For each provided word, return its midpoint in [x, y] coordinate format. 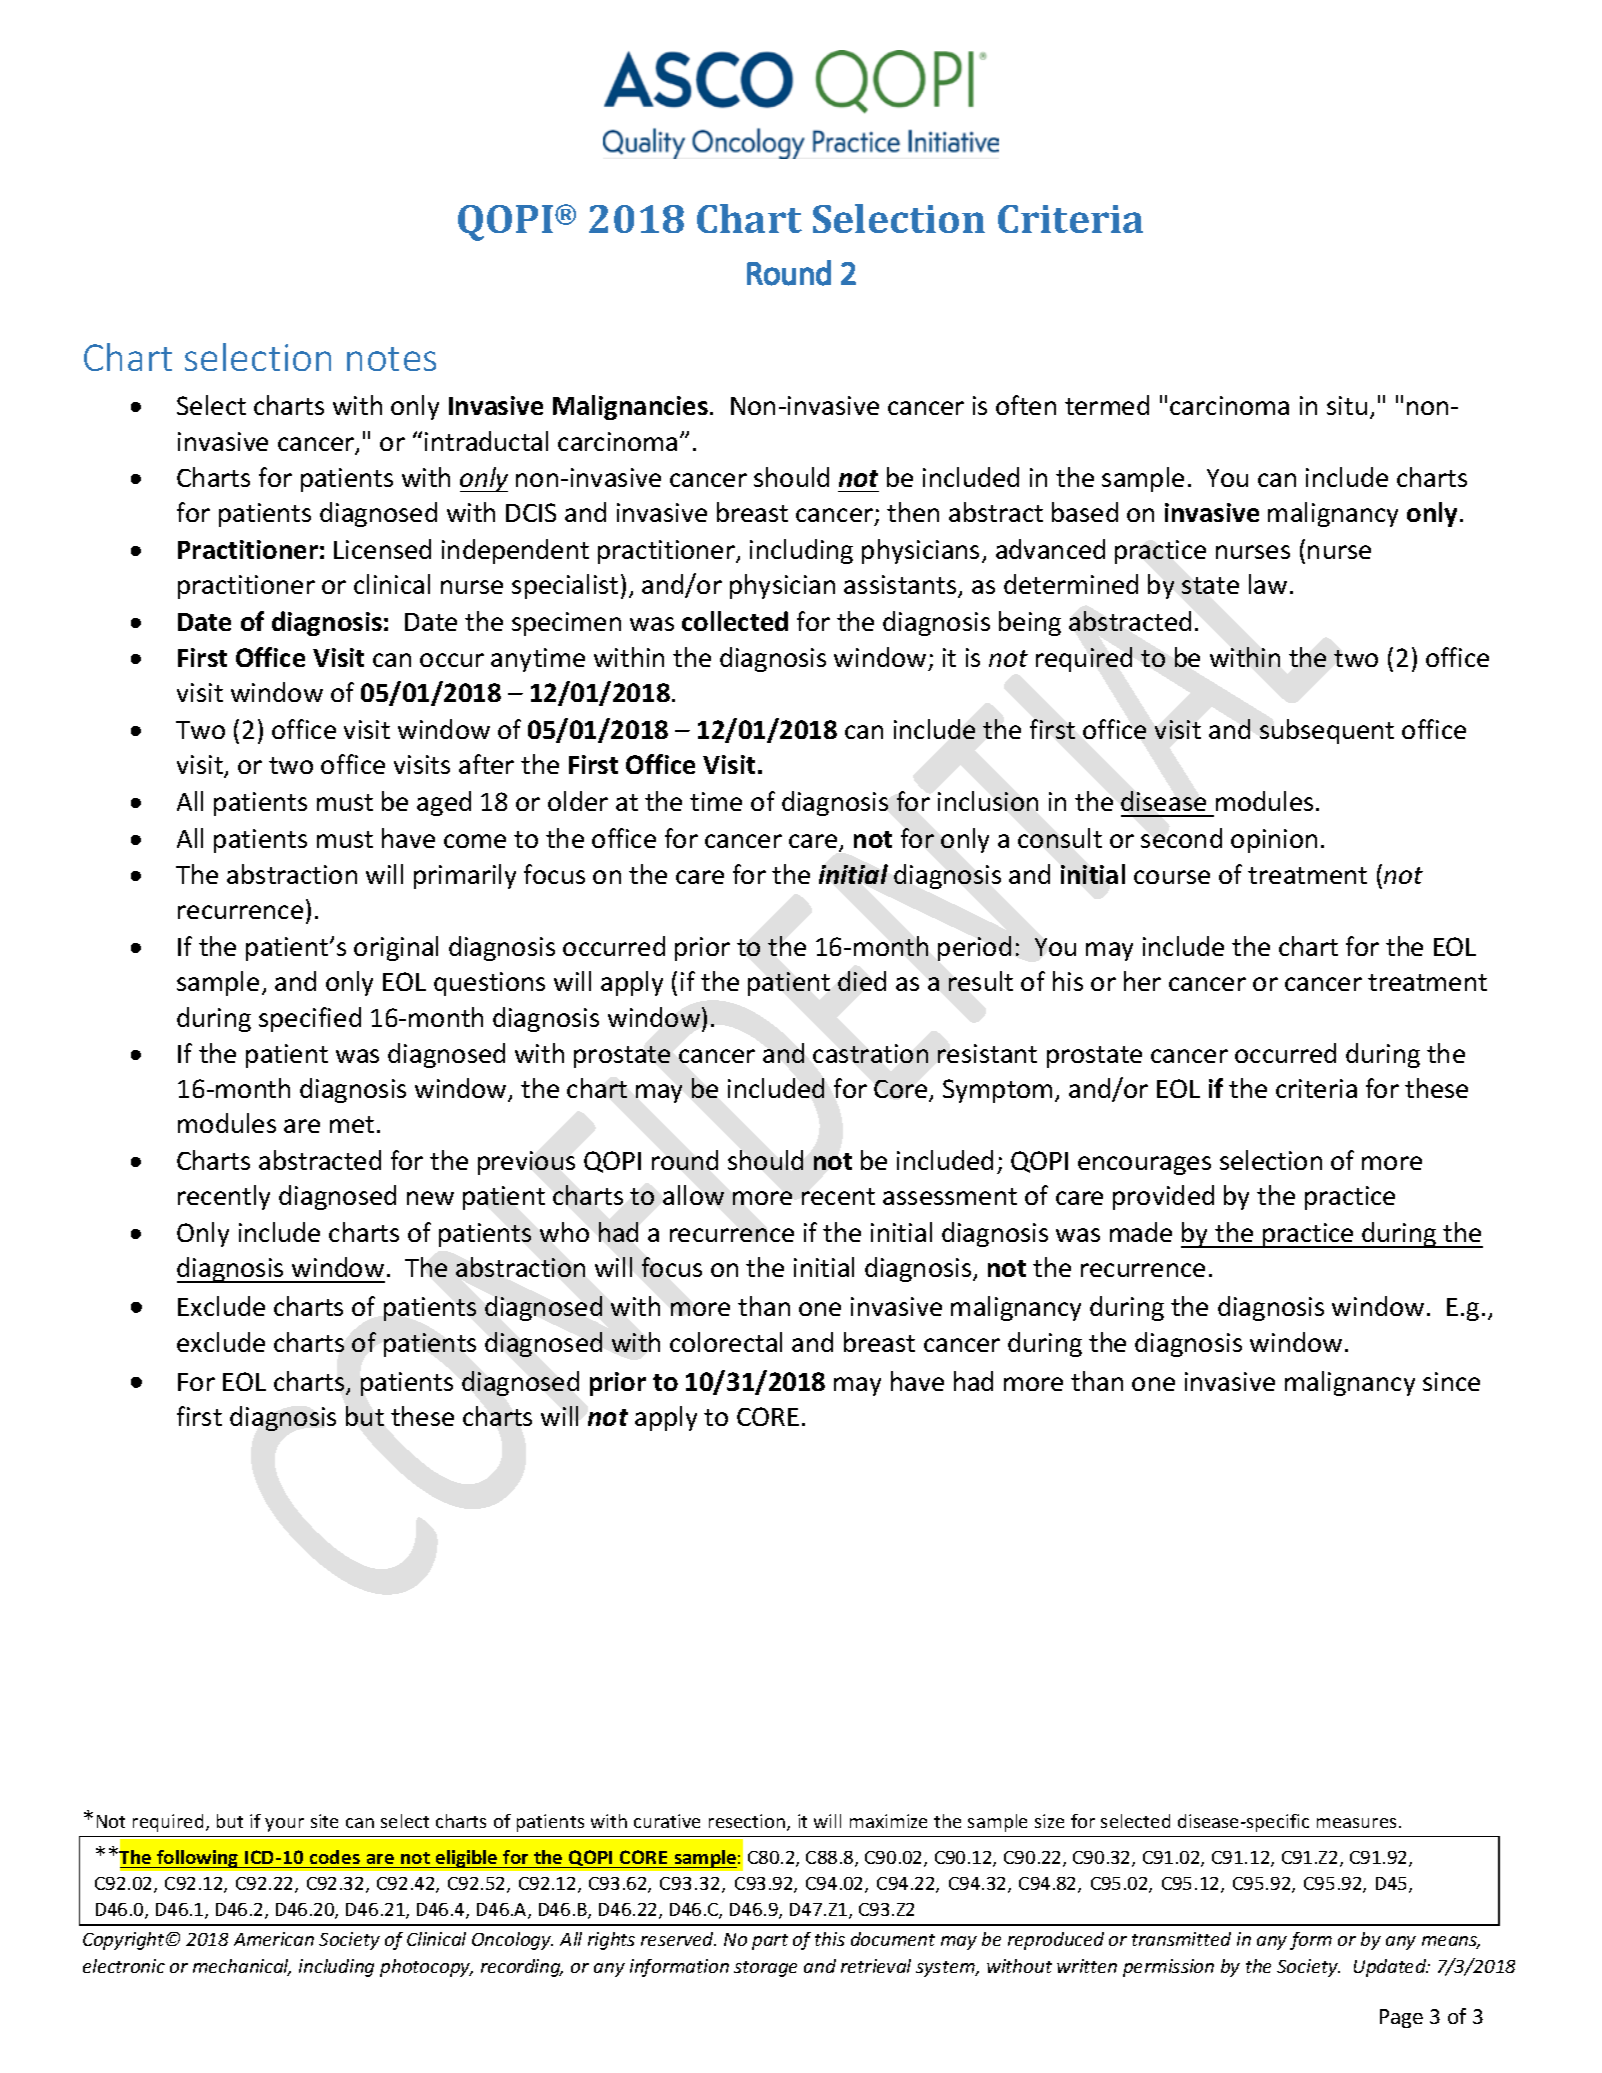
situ [1347, 405]
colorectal [726, 1342]
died [862, 981]
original [396, 948]
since [1451, 1381]
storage [765, 1969]
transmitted [1181, 1939]
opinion [1274, 841]
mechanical [242, 1967]
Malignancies [630, 407]
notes [391, 359]
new [430, 1198]
